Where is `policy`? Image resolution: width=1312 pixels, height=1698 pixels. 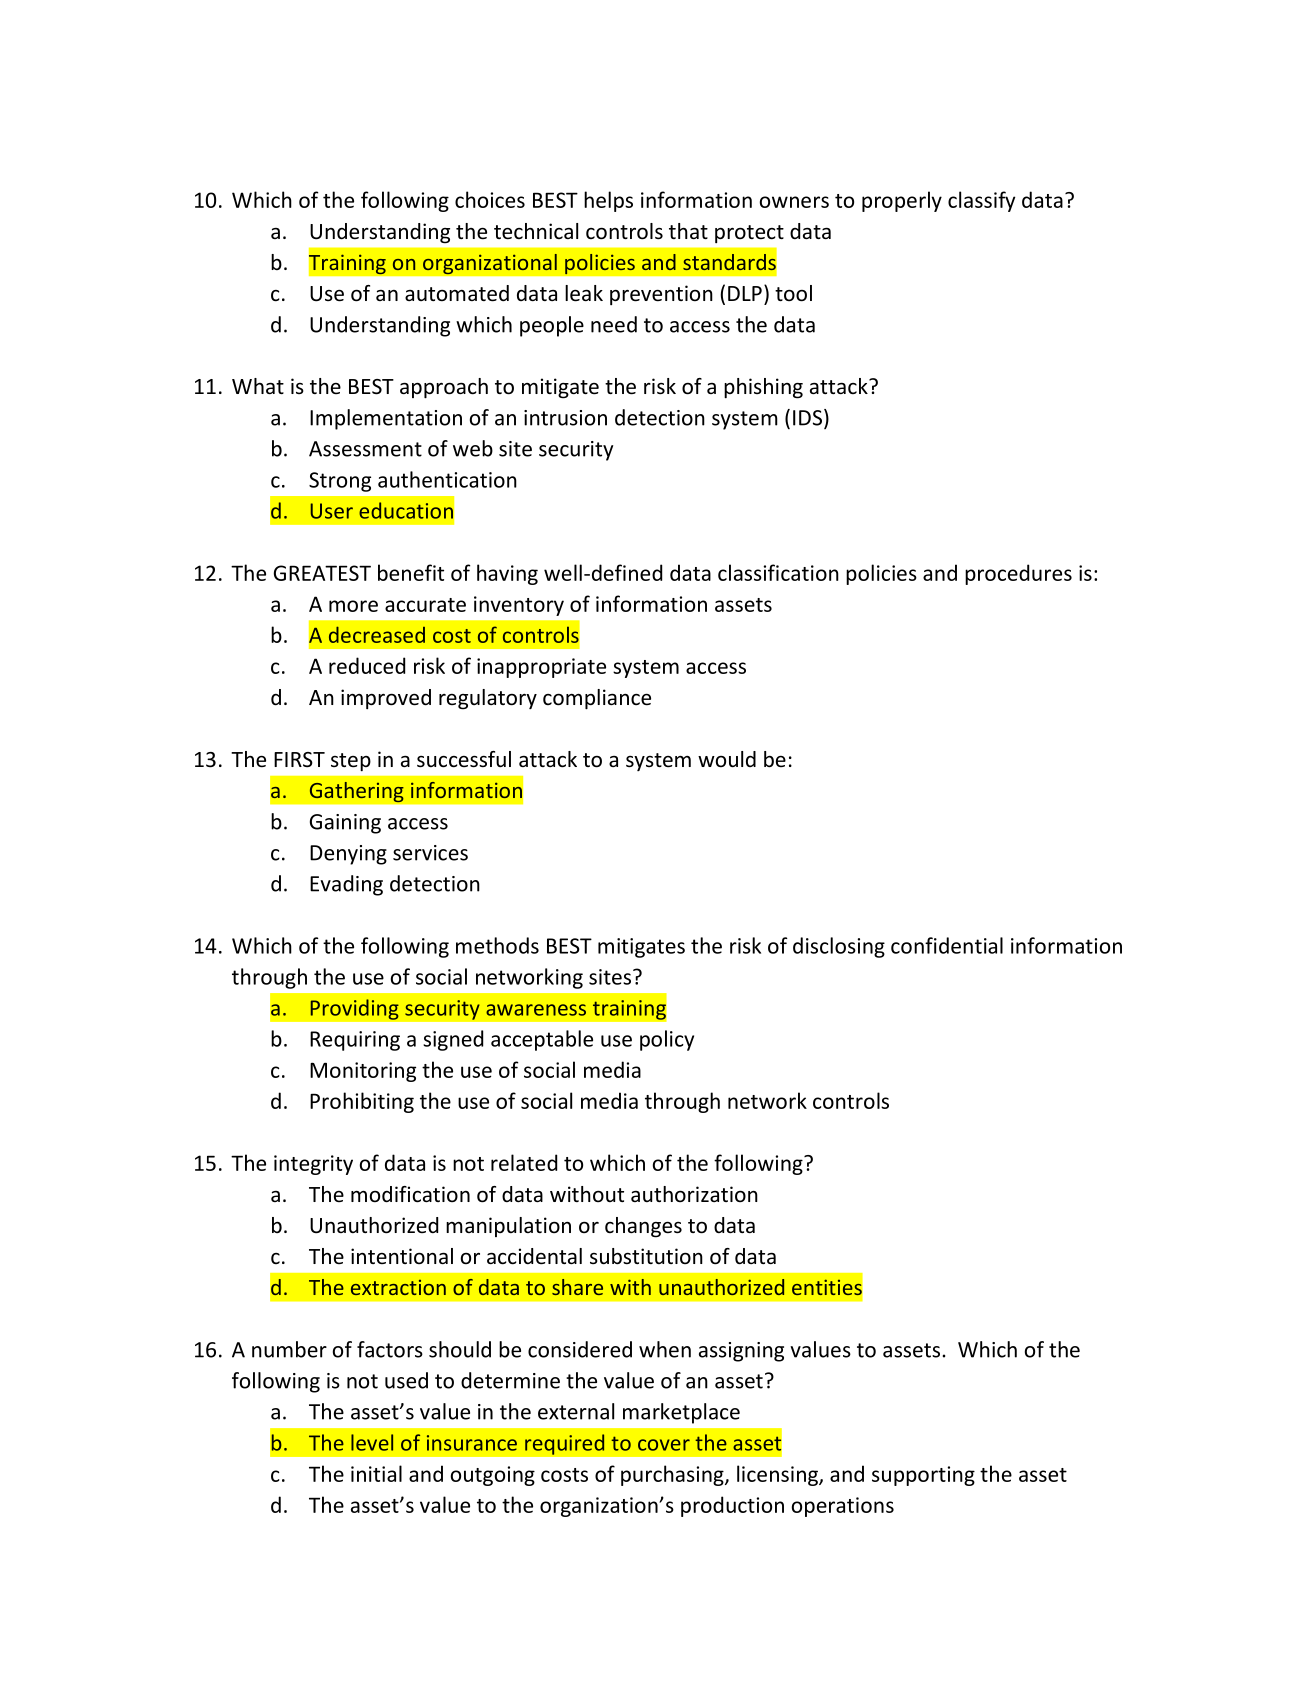 policy is located at coordinates (667, 1040).
